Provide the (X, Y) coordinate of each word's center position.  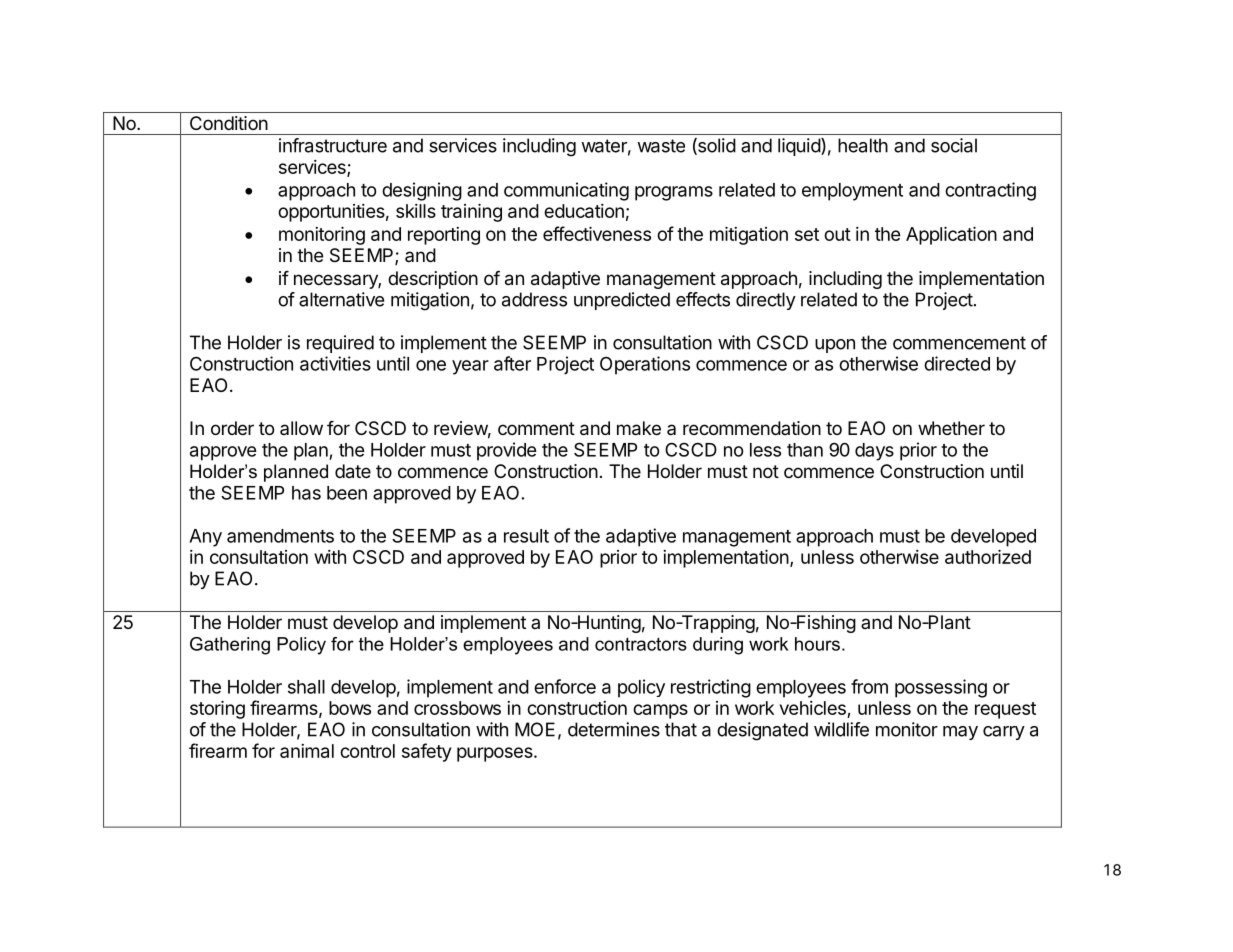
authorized (988, 557)
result (526, 536)
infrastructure (333, 145)
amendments (280, 536)
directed (957, 363)
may (960, 733)
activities (335, 363)
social (954, 145)
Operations (645, 365)
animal (307, 751)
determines (614, 729)
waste (661, 146)
